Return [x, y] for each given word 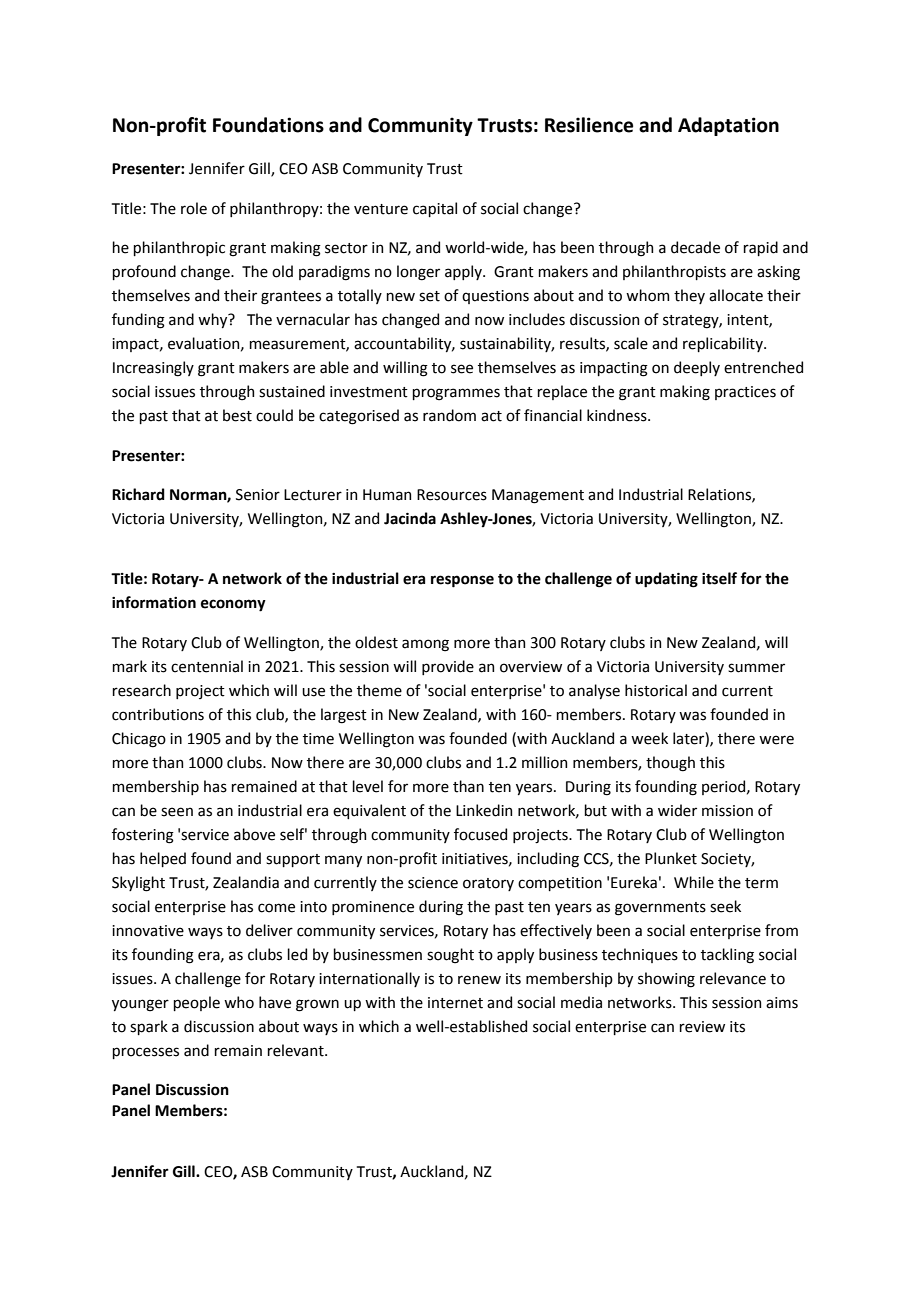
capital [435, 209]
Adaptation [728, 126]
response [462, 581]
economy [233, 605]
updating [666, 580]
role [194, 208]
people [196, 1003]
